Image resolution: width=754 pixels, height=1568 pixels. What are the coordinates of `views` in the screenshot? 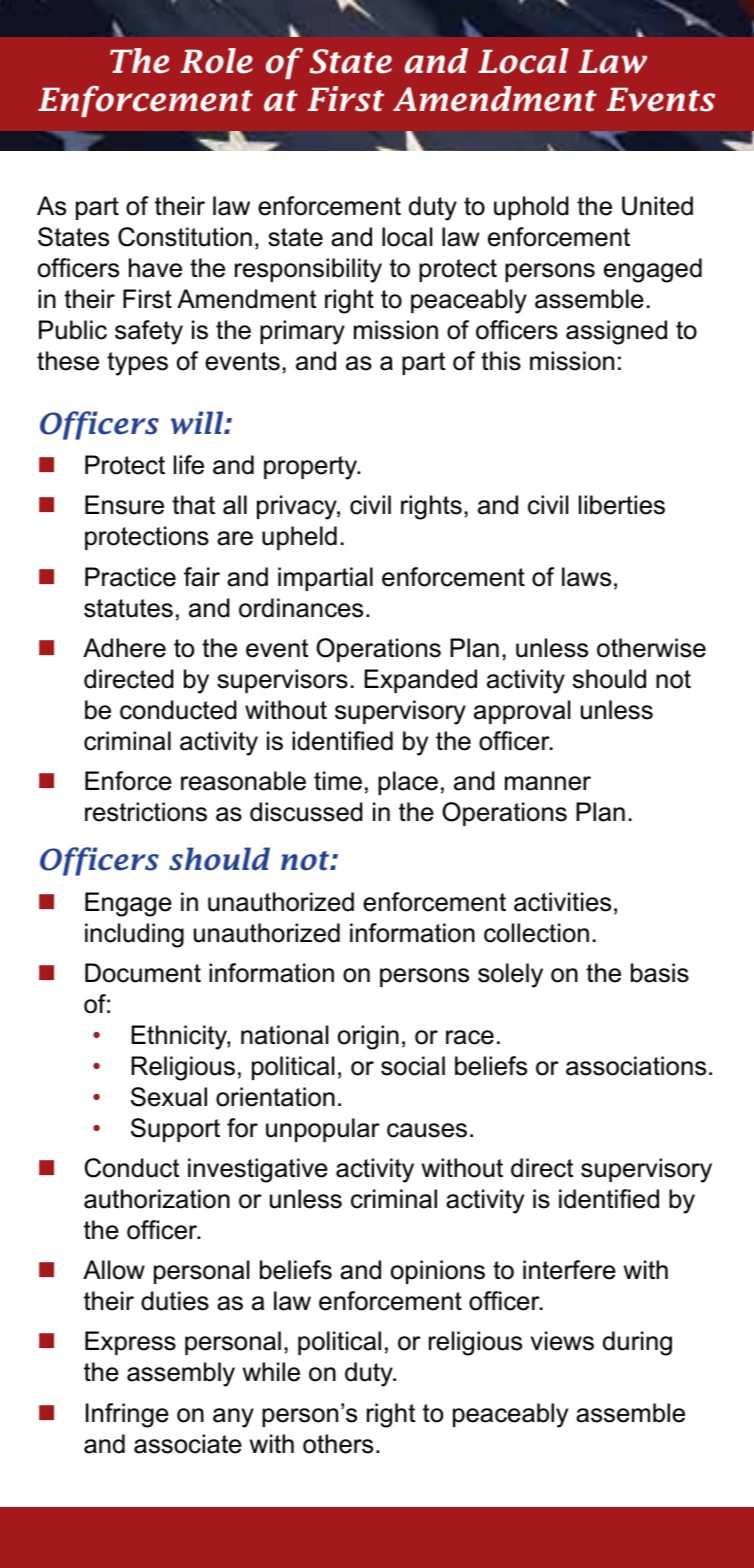 It's located at (562, 1341).
